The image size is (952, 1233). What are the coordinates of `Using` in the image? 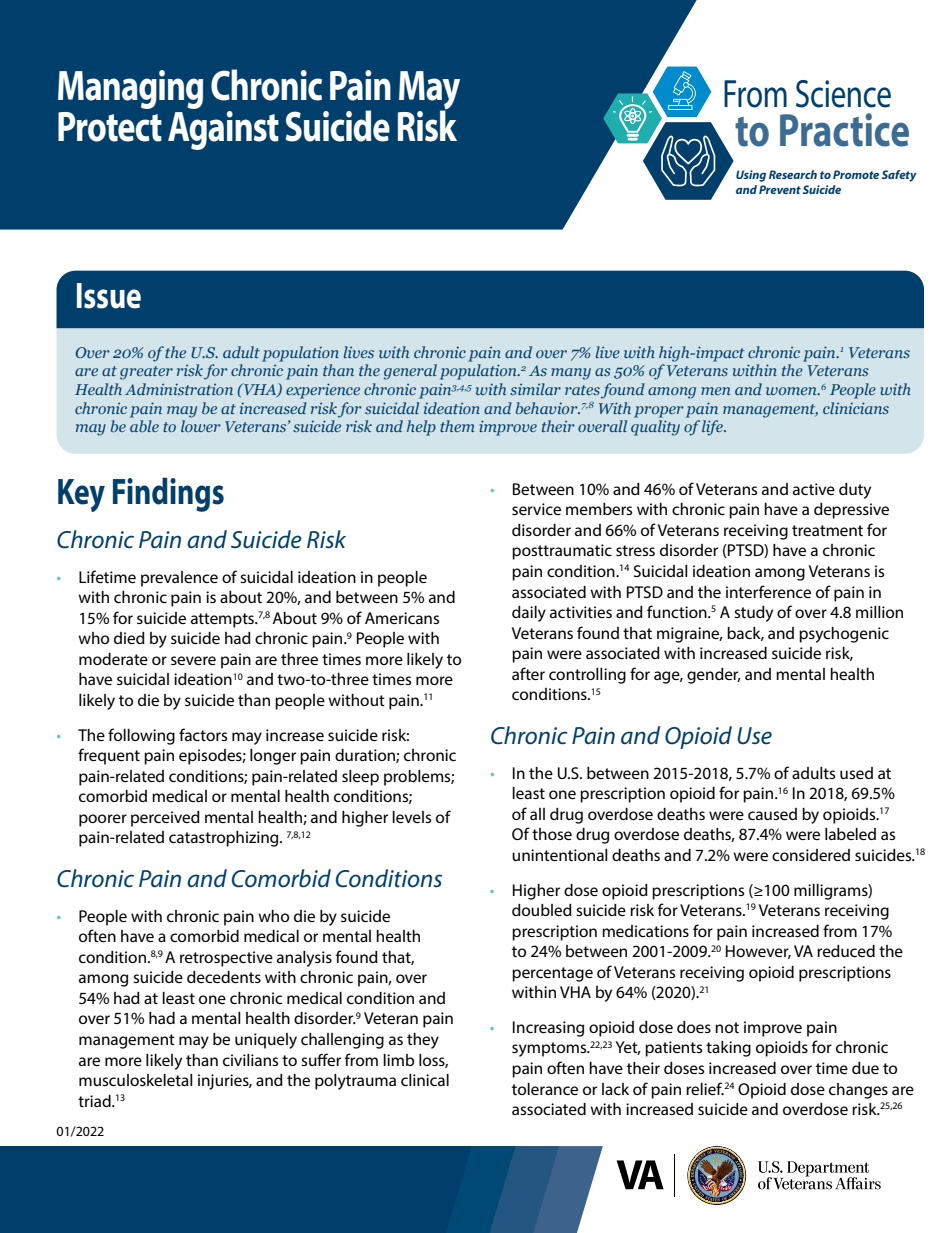 It's located at (751, 176).
